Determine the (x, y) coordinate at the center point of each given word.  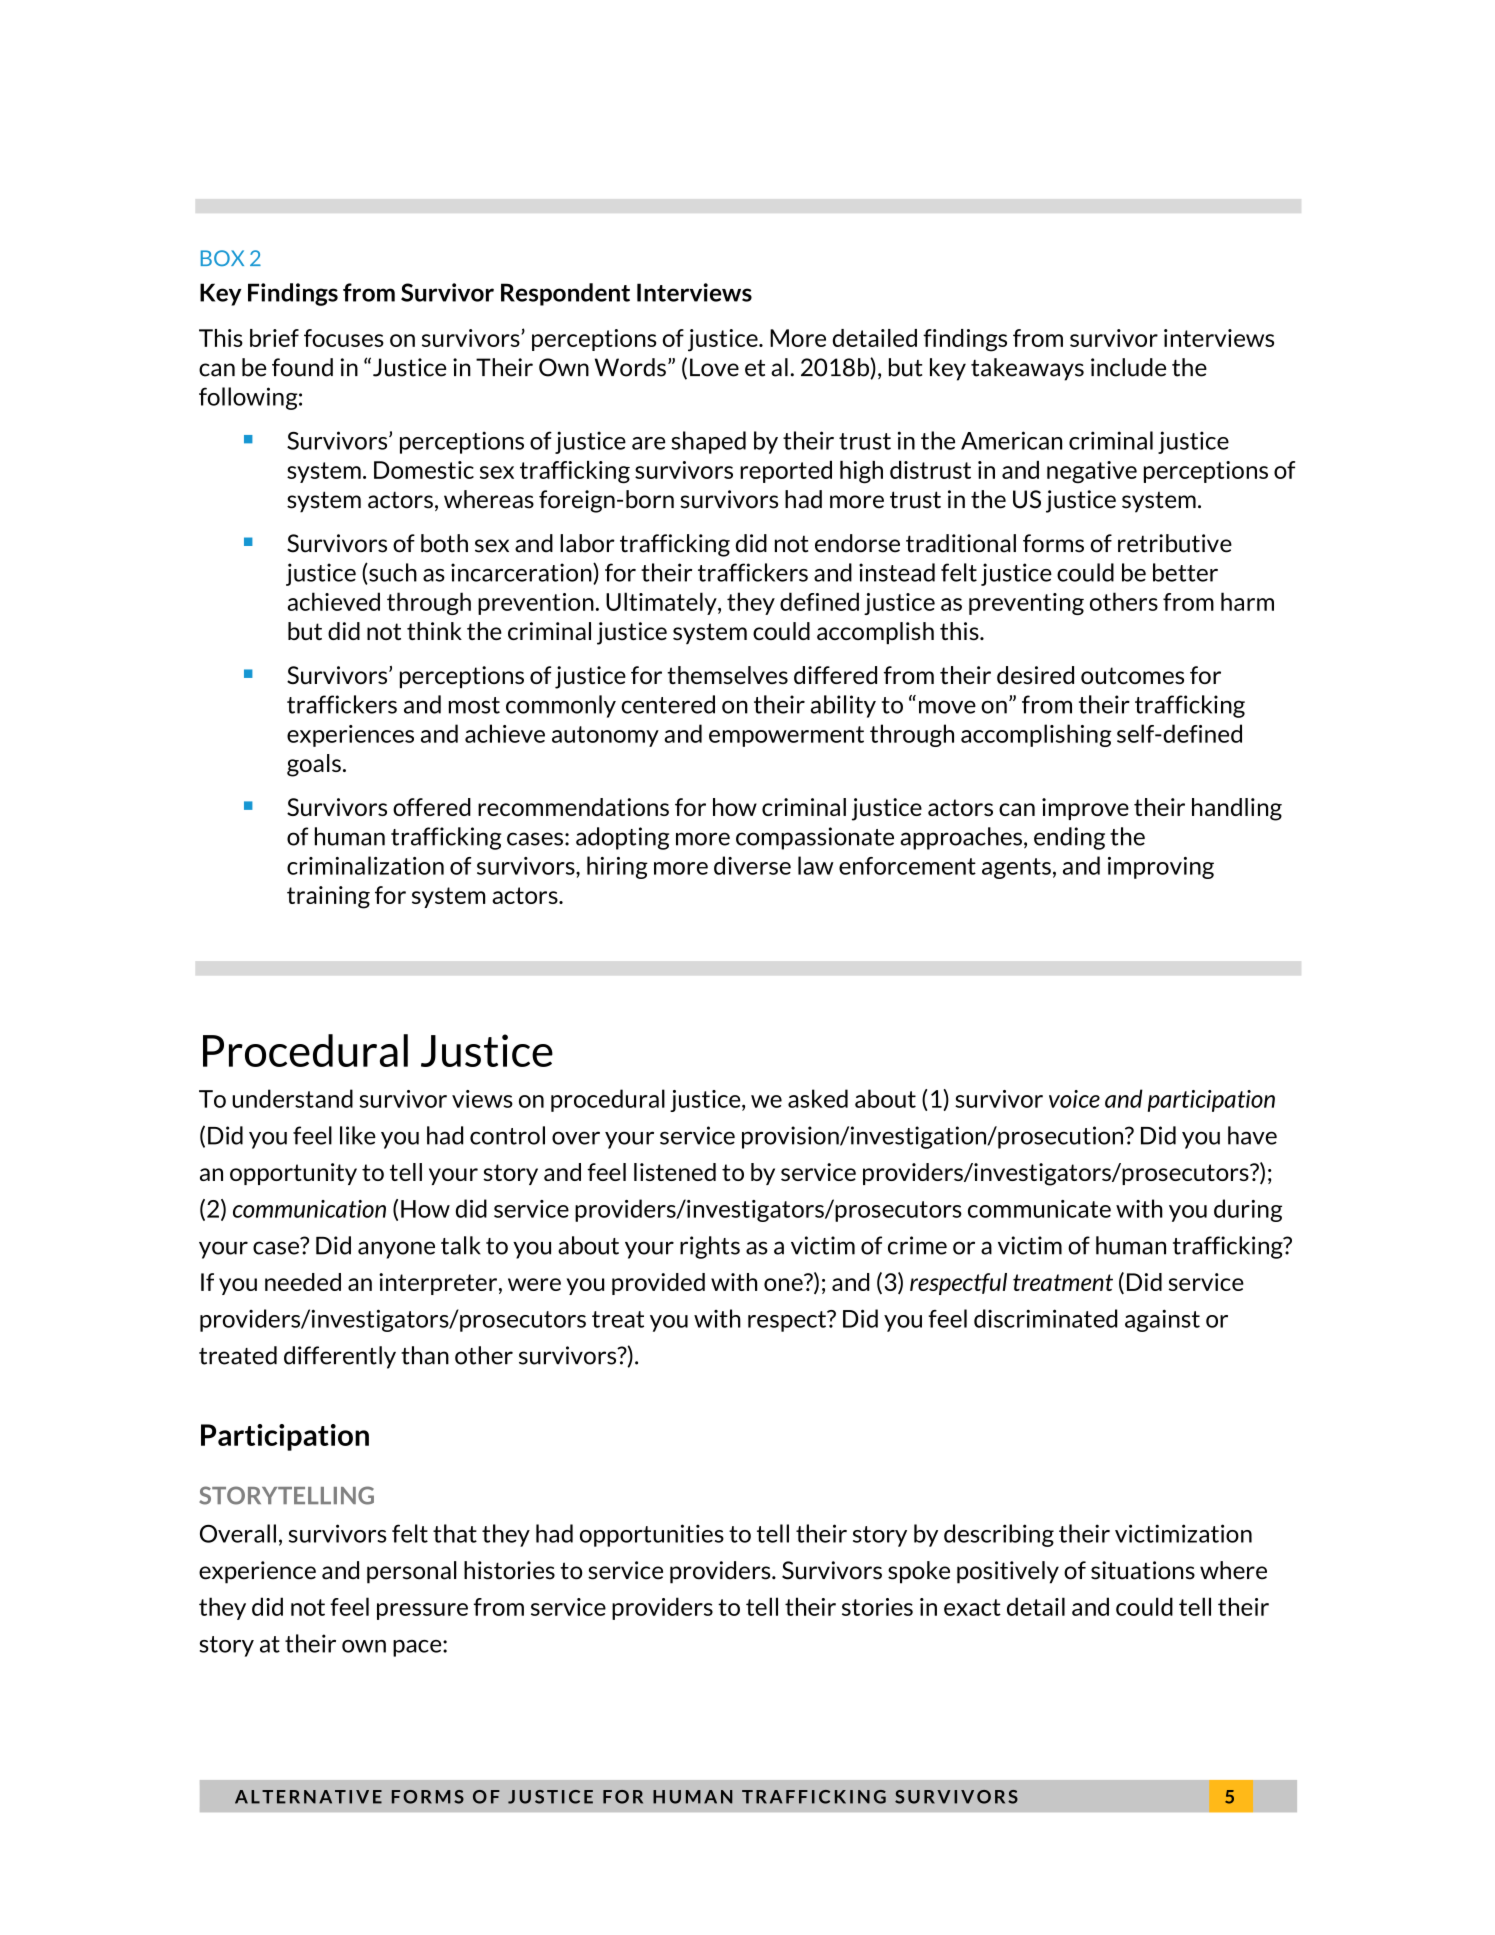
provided (658, 1284)
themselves (727, 675)
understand (292, 1098)
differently (340, 1357)
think (434, 631)
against (1162, 1320)
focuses (344, 338)
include (1128, 367)
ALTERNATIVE (308, 1797)
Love (714, 367)
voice (1074, 1099)
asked (818, 1098)
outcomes (1132, 675)
